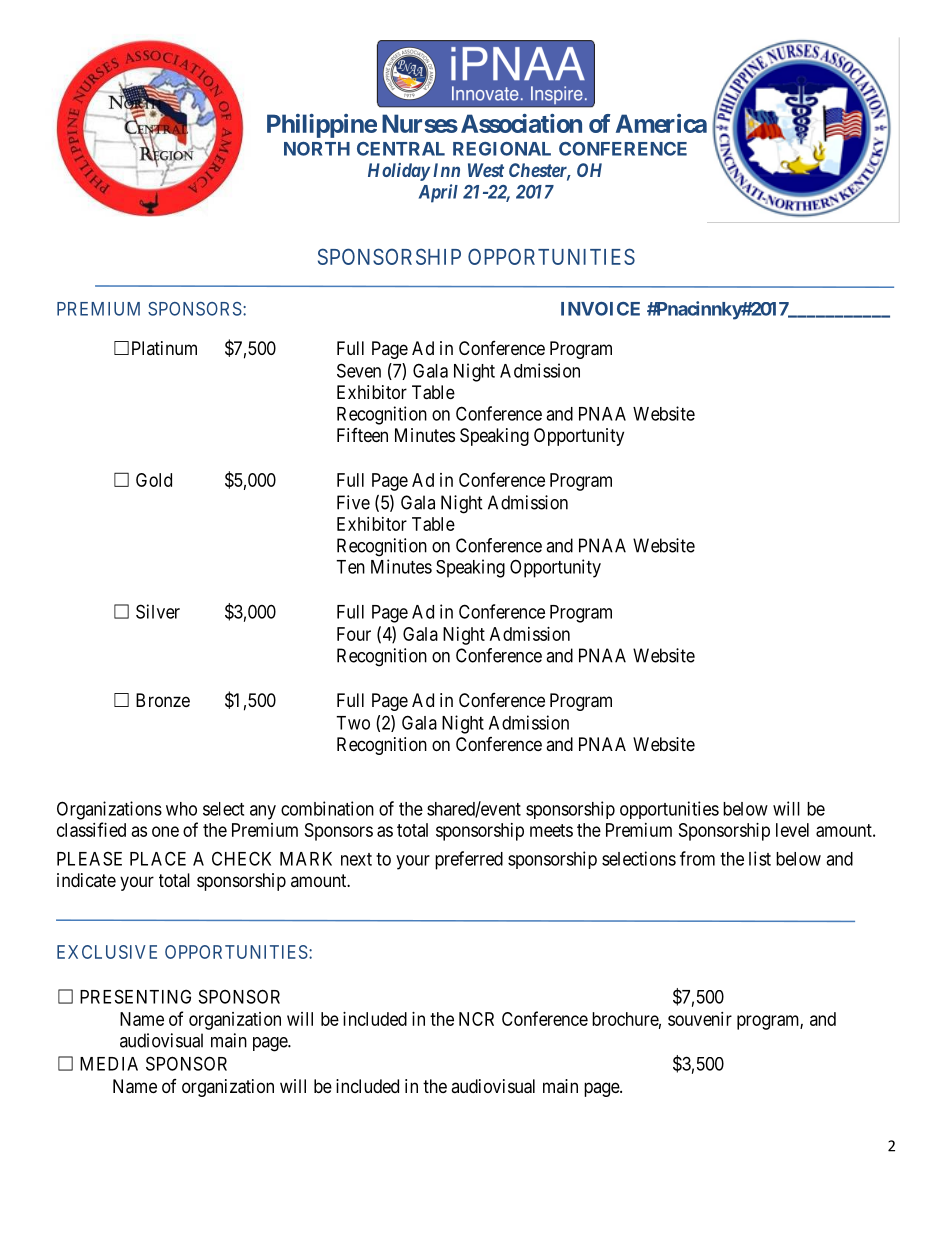 The width and height of the document is (952, 1233). Describe the element at coordinates (600, 309) in the document. I see `INVOICE` at that location.
